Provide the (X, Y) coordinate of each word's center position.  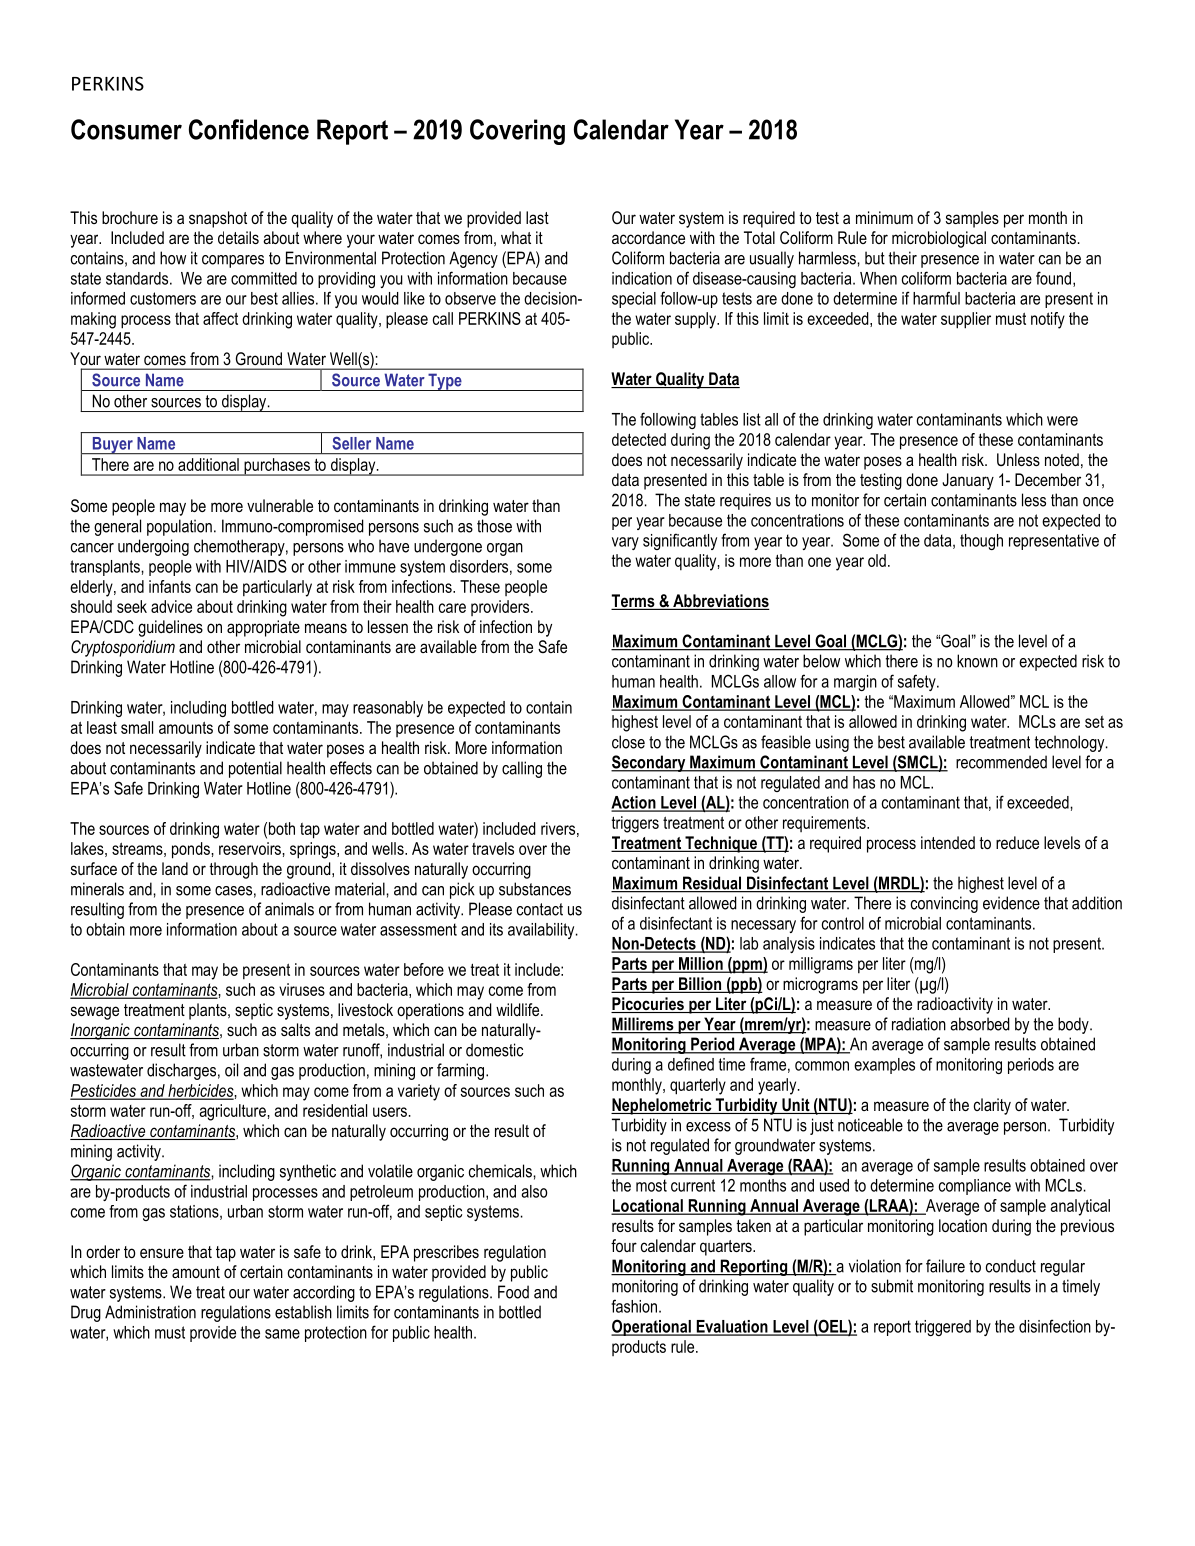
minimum (884, 217)
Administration (150, 1312)
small (137, 727)
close (628, 742)
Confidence (249, 129)
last (537, 217)
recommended (1001, 762)
